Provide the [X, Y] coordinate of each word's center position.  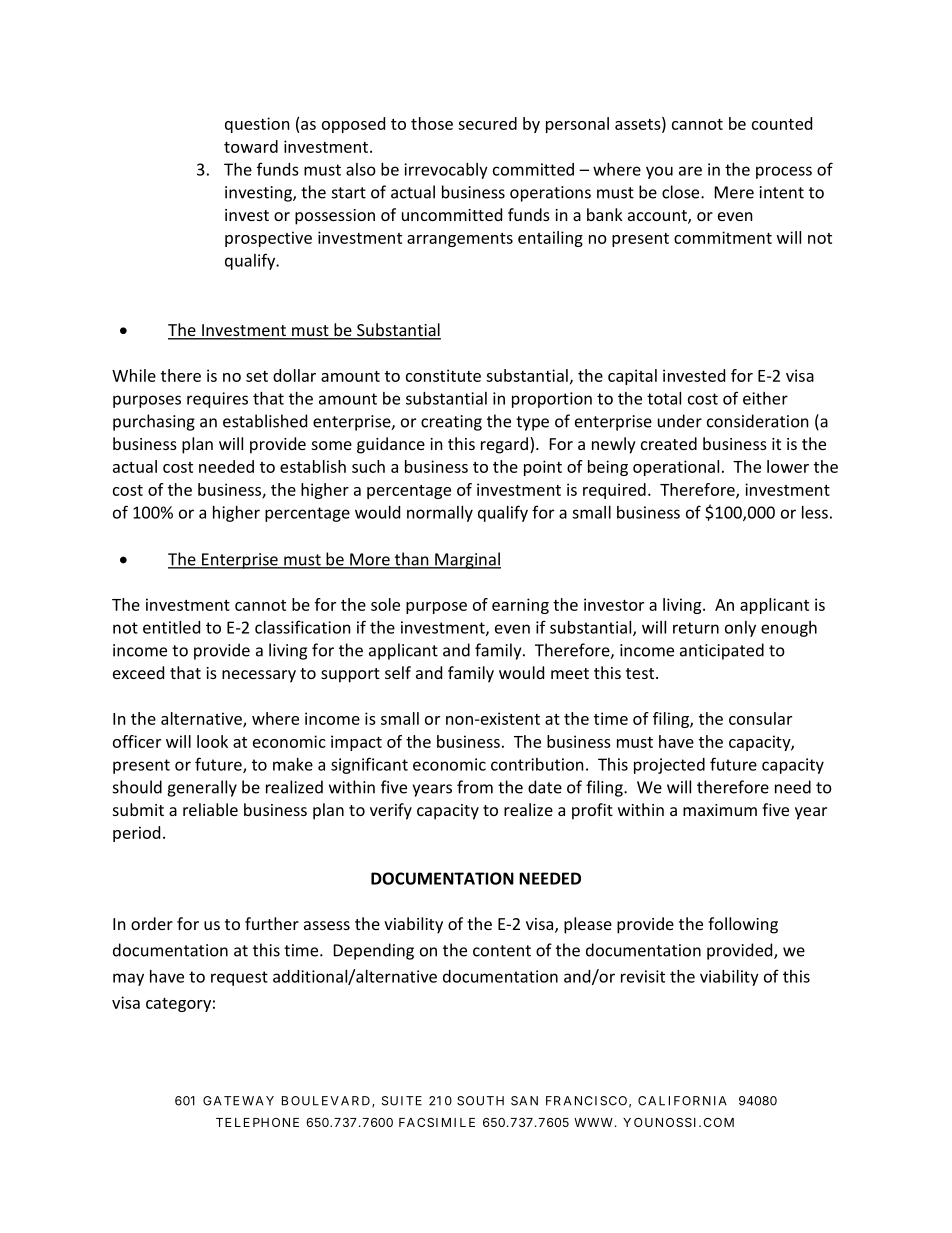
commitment [723, 237]
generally [202, 788]
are [690, 171]
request [239, 978]
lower [788, 466]
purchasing [154, 422]
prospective [268, 239]
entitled [171, 627]
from [475, 787]
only [740, 629]
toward [251, 146]
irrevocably [446, 171]
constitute [443, 375]
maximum [720, 810]
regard [504, 445]
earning [520, 606]
